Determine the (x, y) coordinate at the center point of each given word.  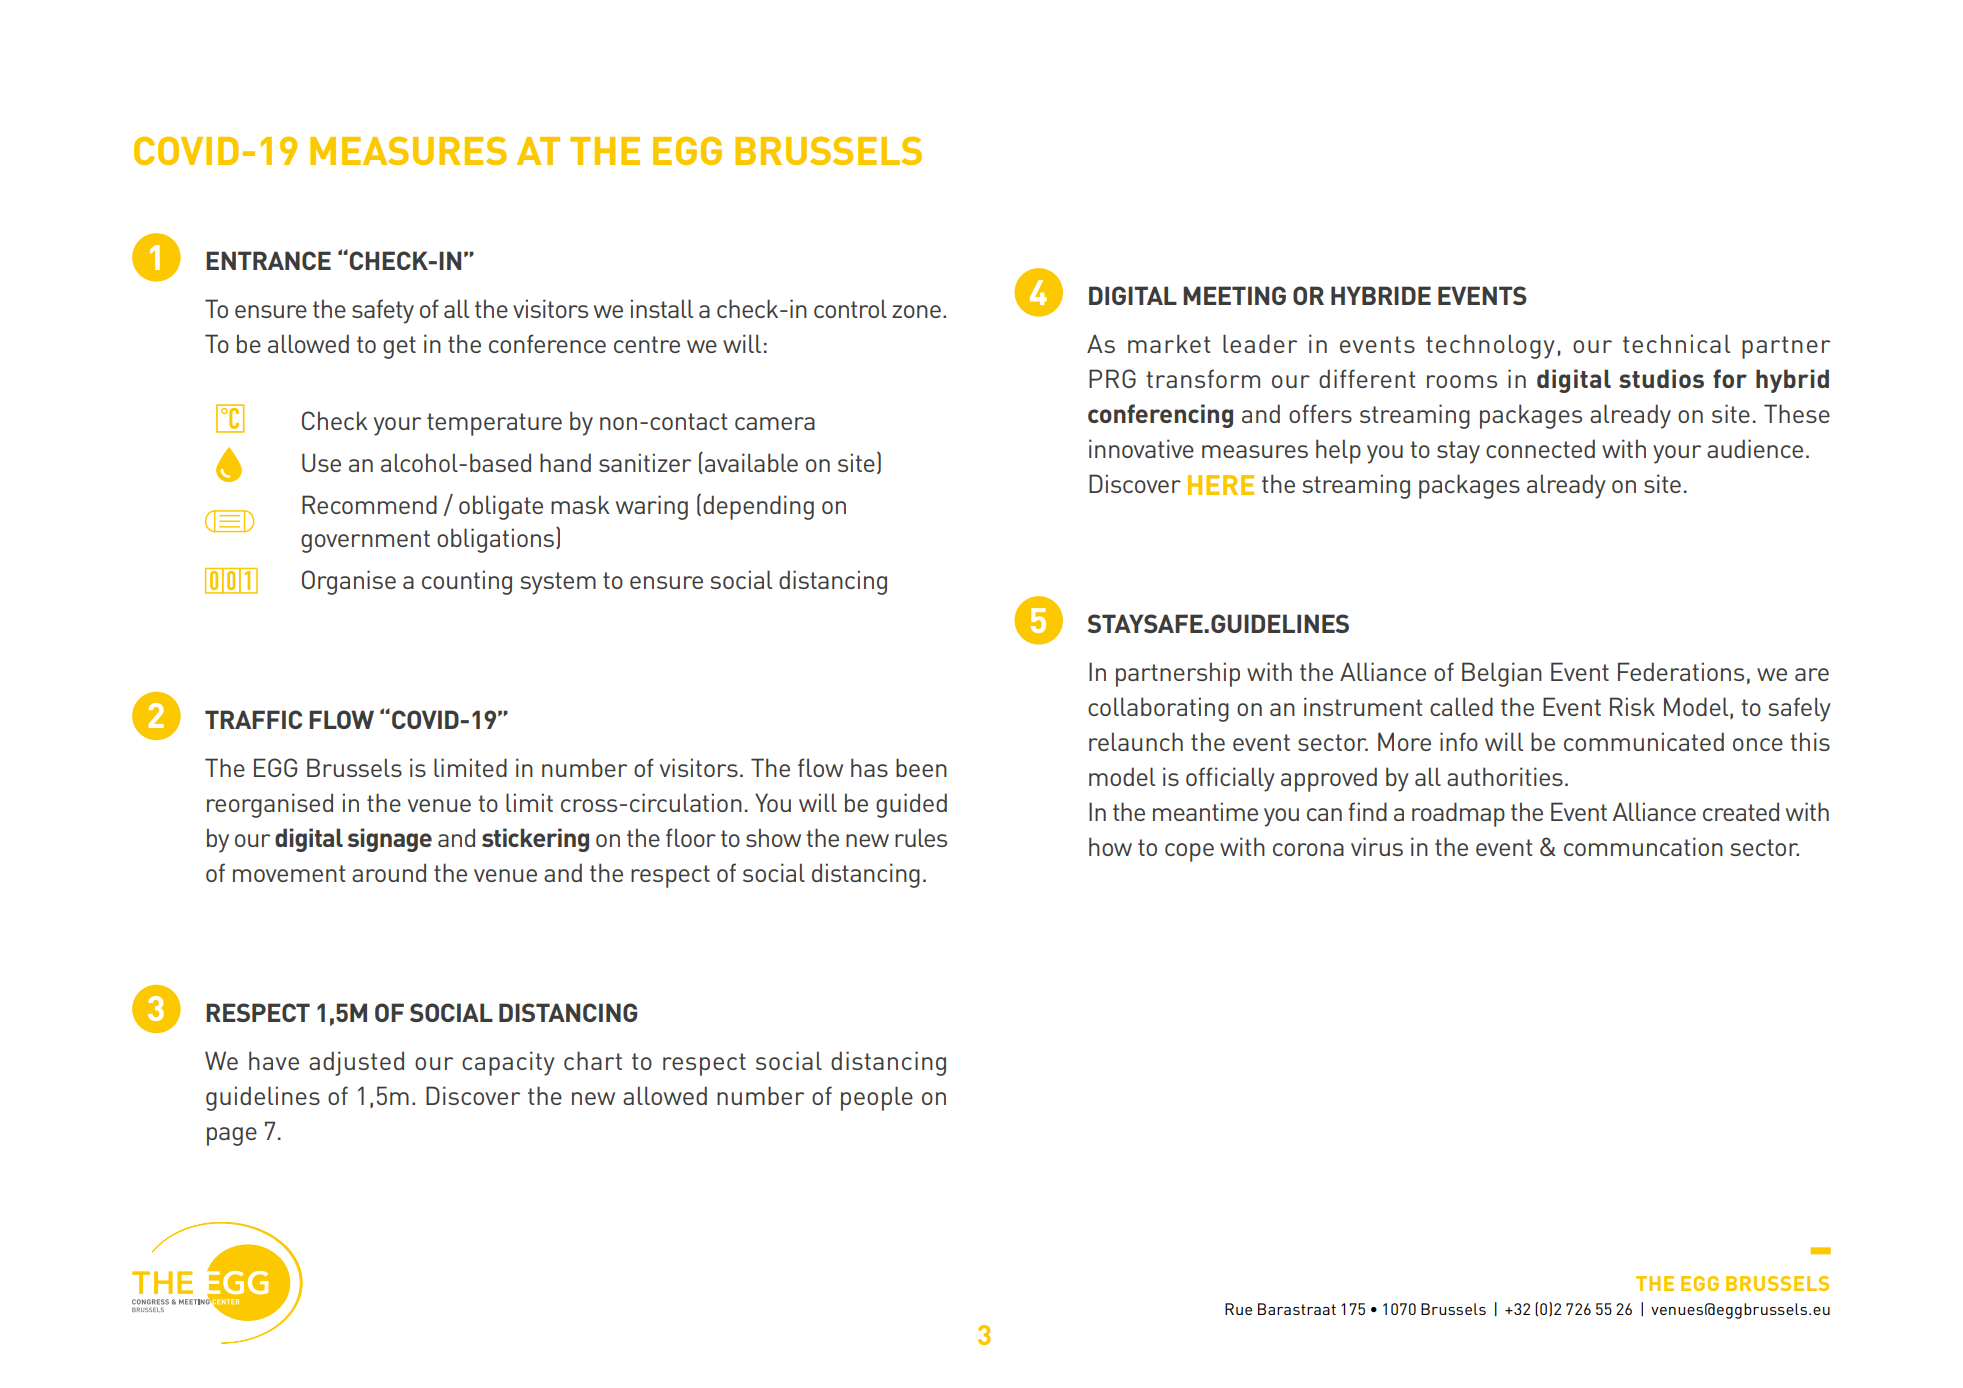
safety (383, 311)
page (232, 1136)
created (1741, 811)
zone (916, 311)
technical (1676, 343)
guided (911, 805)
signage (390, 840)
